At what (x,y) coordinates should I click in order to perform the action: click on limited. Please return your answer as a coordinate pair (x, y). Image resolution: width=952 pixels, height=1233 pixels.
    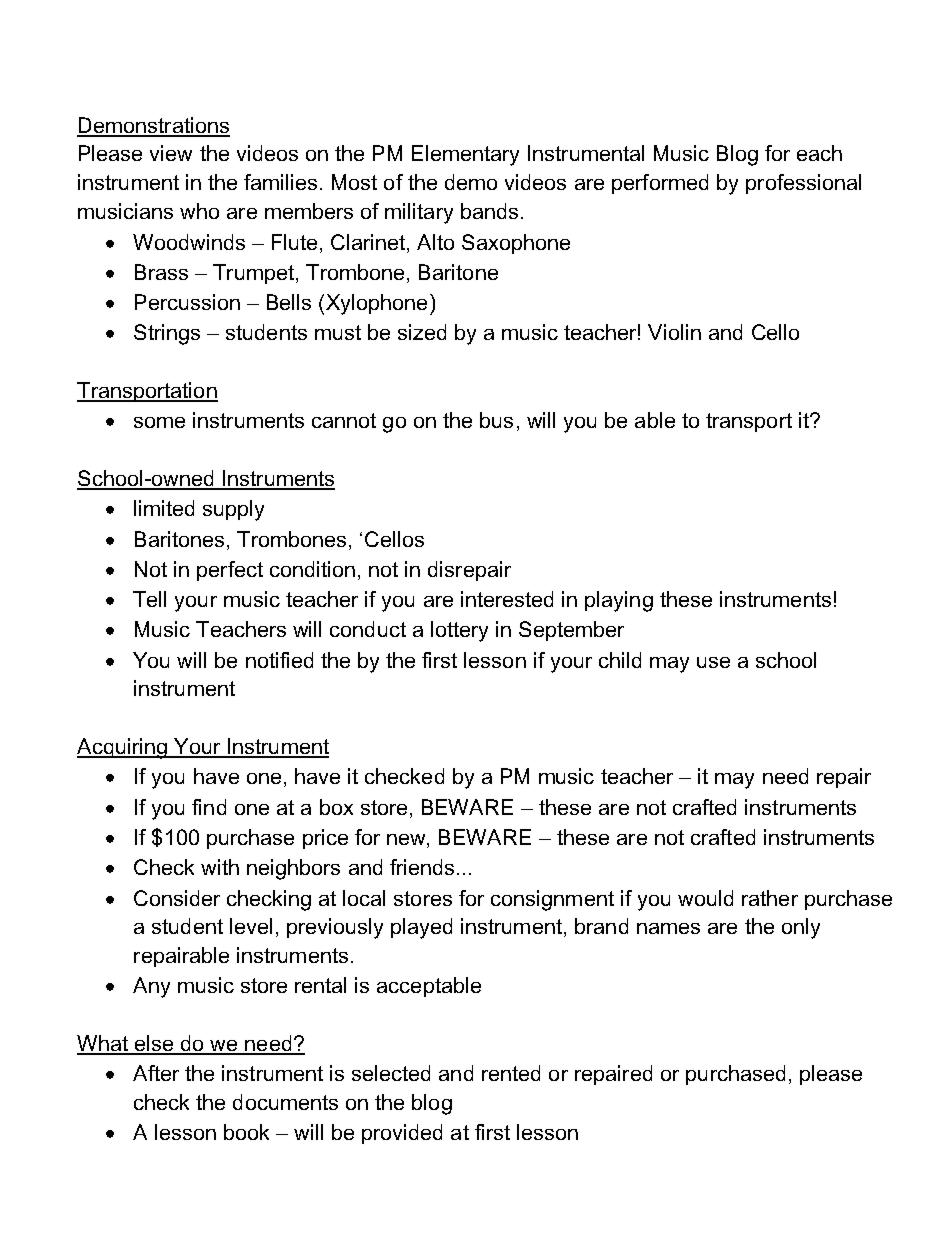
    Looking at the image, I should click on (164, 508).
